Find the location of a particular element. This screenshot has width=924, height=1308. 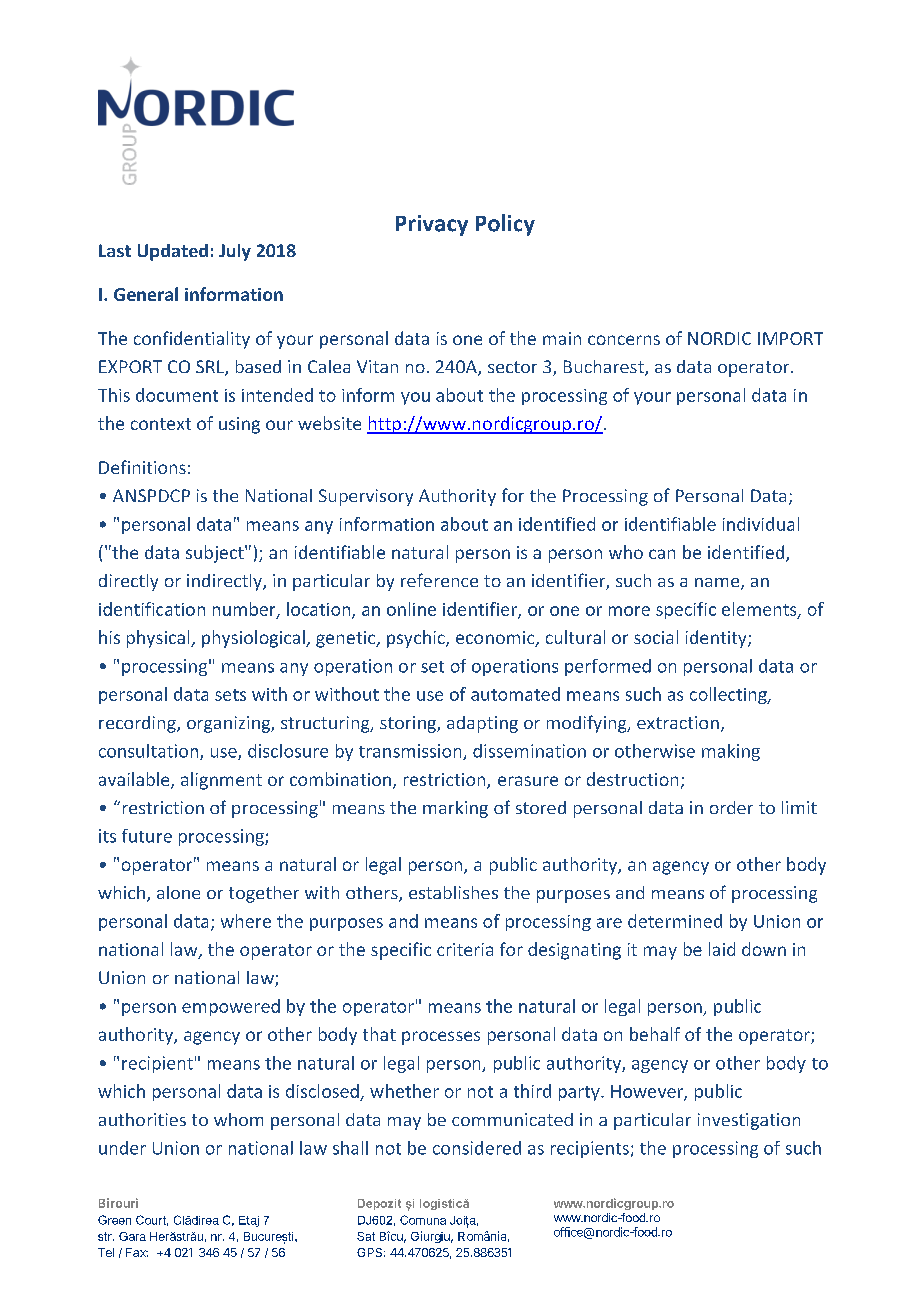

name is located at coordinates (718, 584).
